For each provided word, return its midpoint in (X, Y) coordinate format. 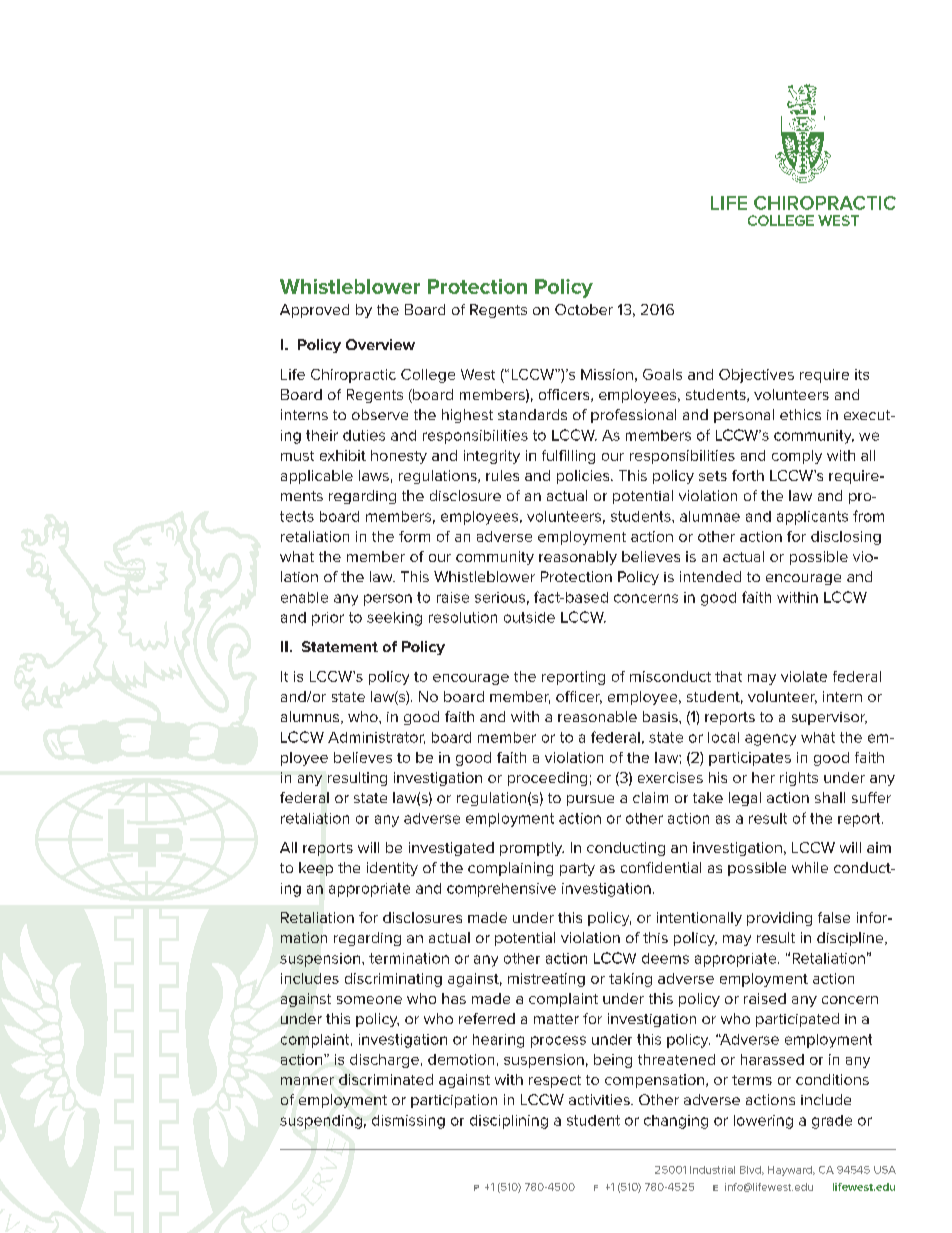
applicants (812, 518)
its (862, 374)
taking (630, 980)
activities (600, 1099)
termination (409, 958)
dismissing (408, 1122)
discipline (851, 939)
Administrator (376, 738)
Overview (380, 344)
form (414, 536)
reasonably (578, 558)
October (584, 309)
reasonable (597, 716)
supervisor (829, 718)
